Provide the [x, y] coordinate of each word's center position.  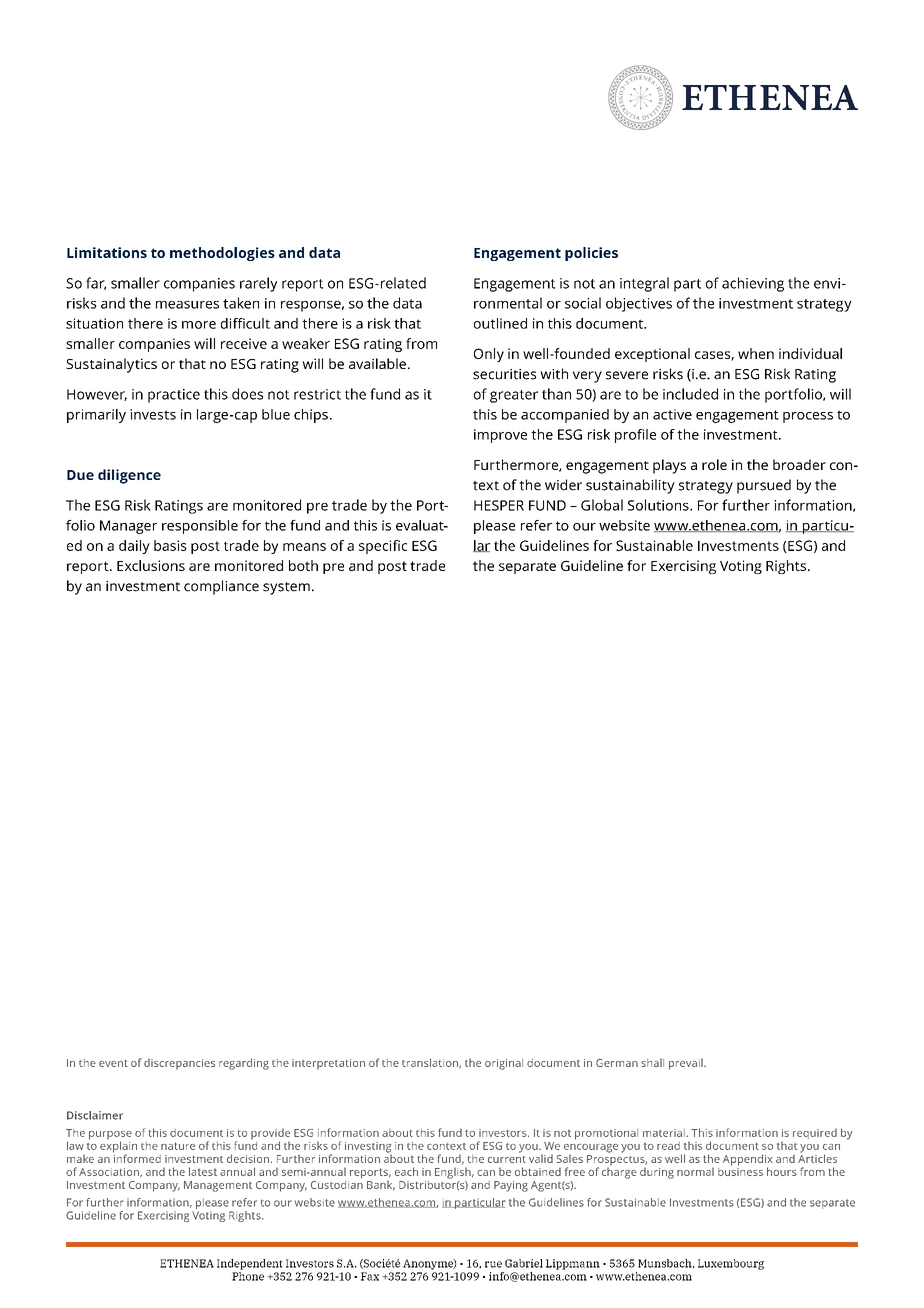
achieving [753, 284]
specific [383, 547]
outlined [500, 323]
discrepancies [179, 1064]
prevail [687, 1064]
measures [187, 305]
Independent [250, 1264]
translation [431, 1063]
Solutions [659, 505]
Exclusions [151, 565]
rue [493, 1264]
